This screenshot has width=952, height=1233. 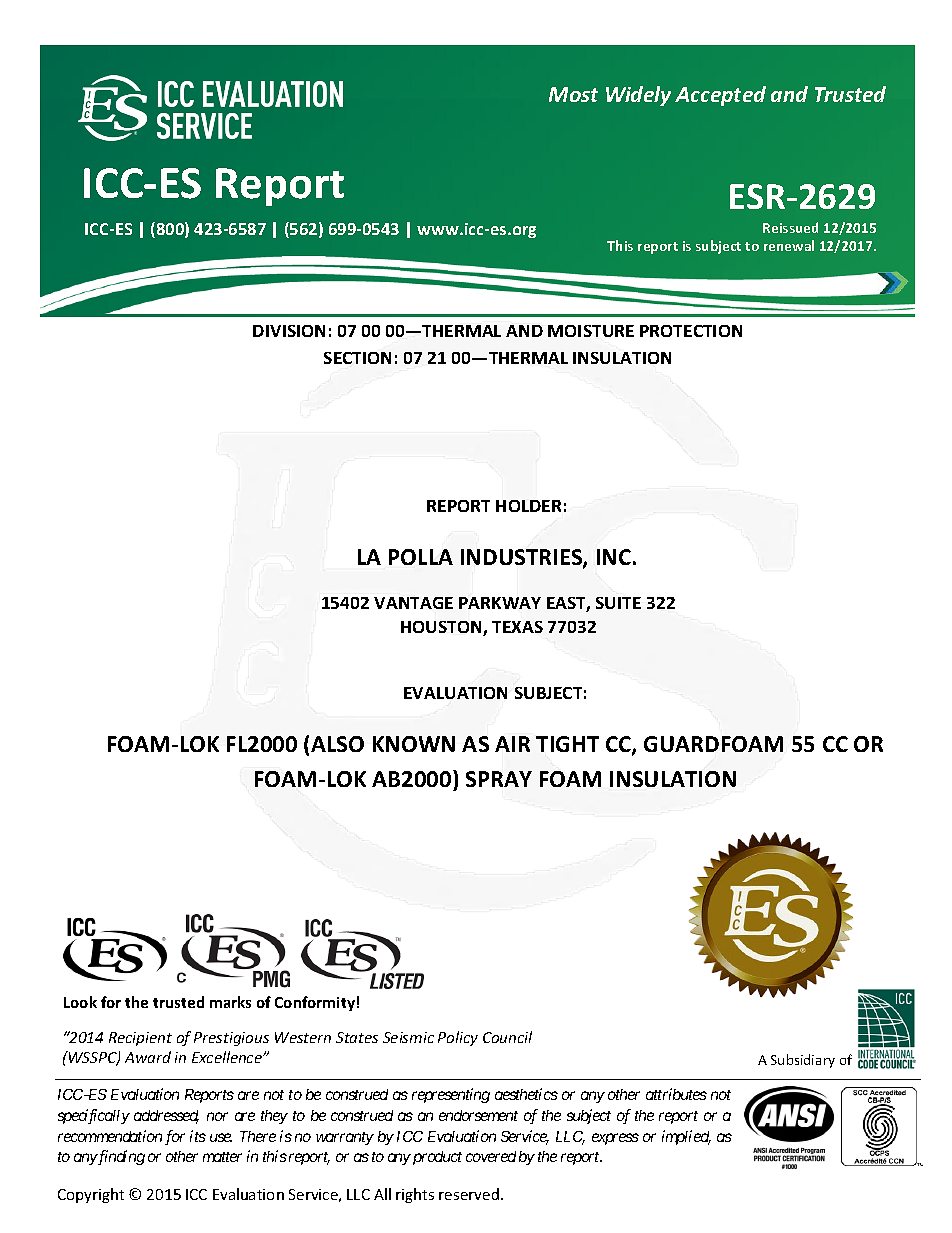 I want to click on its, so click(x=198, y=1136).
